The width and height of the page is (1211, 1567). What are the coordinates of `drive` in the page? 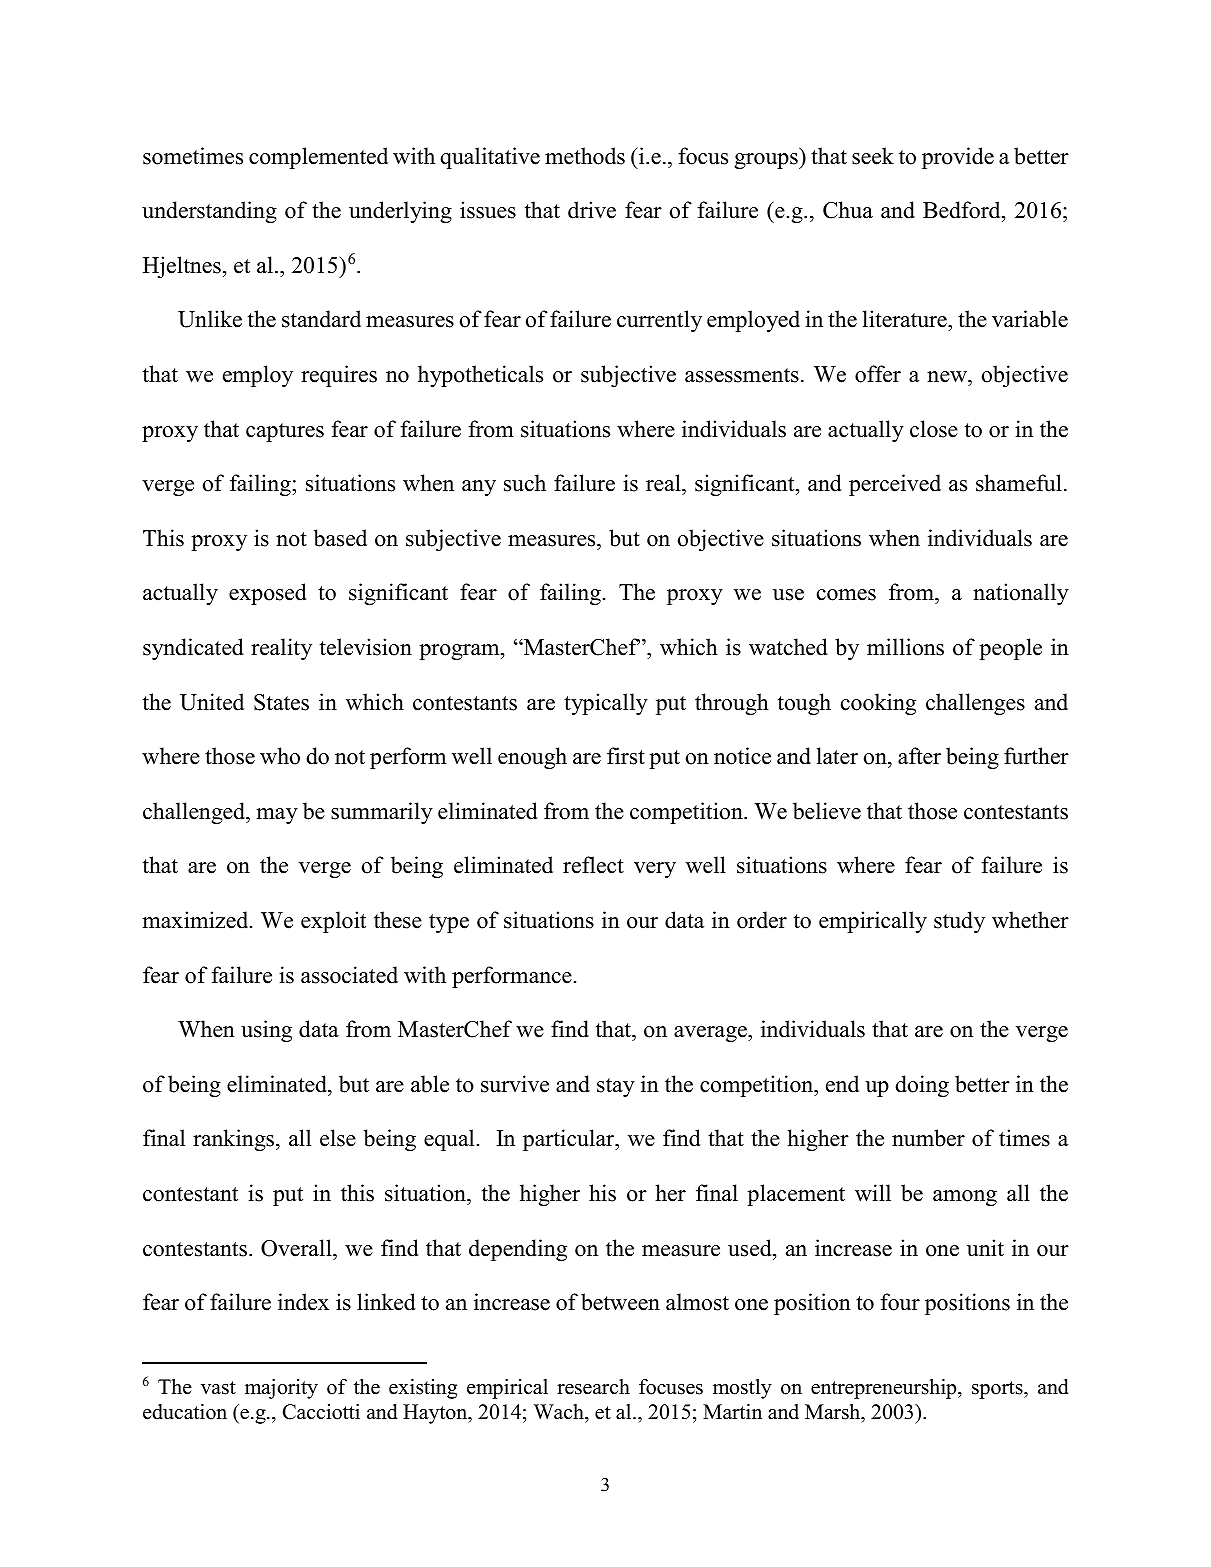 It's located at (592, 210).
